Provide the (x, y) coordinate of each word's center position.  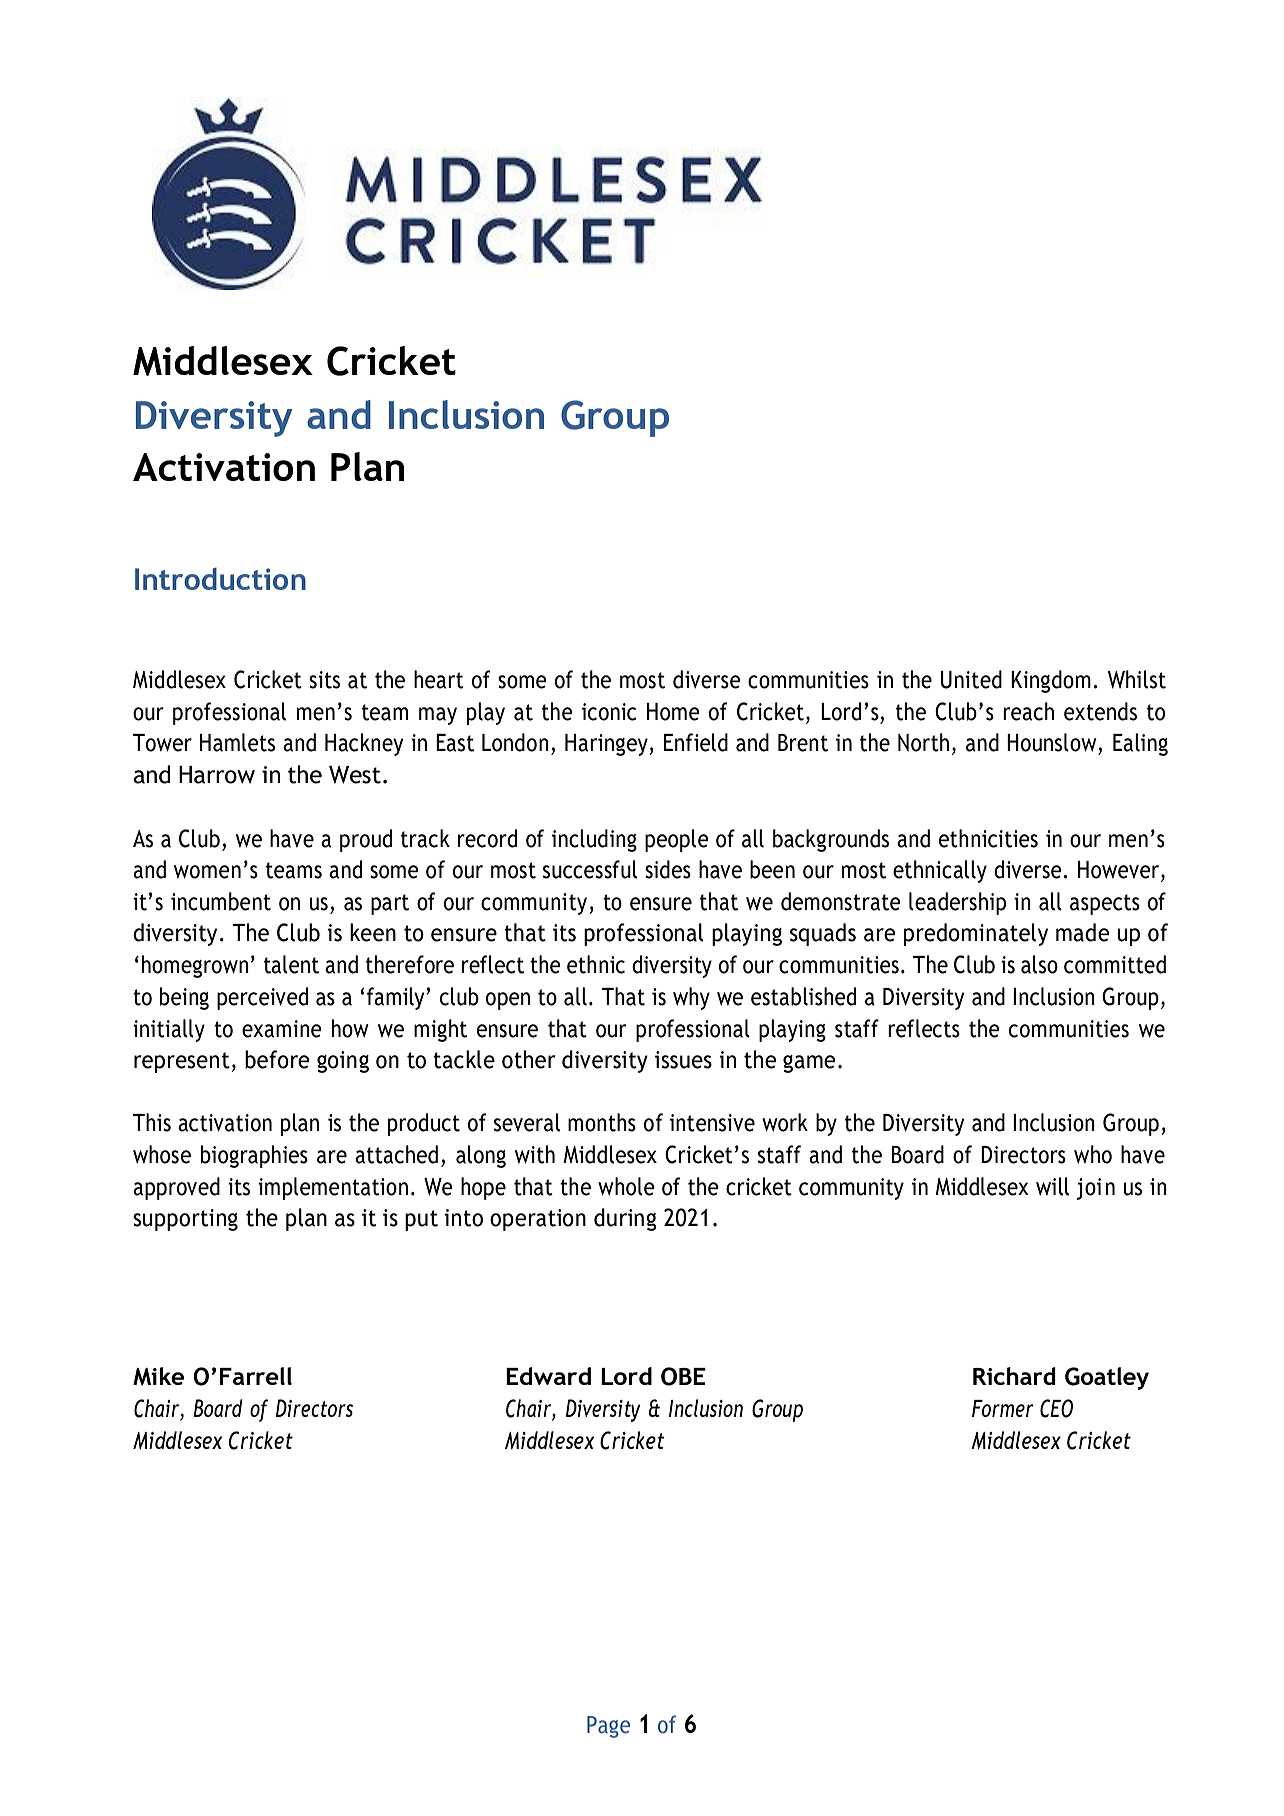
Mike (158, 1376)
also (1039, 964)
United (971, 679)
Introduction (220, 578)
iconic (609, 712)
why (691, 998)
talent (291, 964)
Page (608, 1727)
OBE (683, 1376)
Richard (1014, 1376)
